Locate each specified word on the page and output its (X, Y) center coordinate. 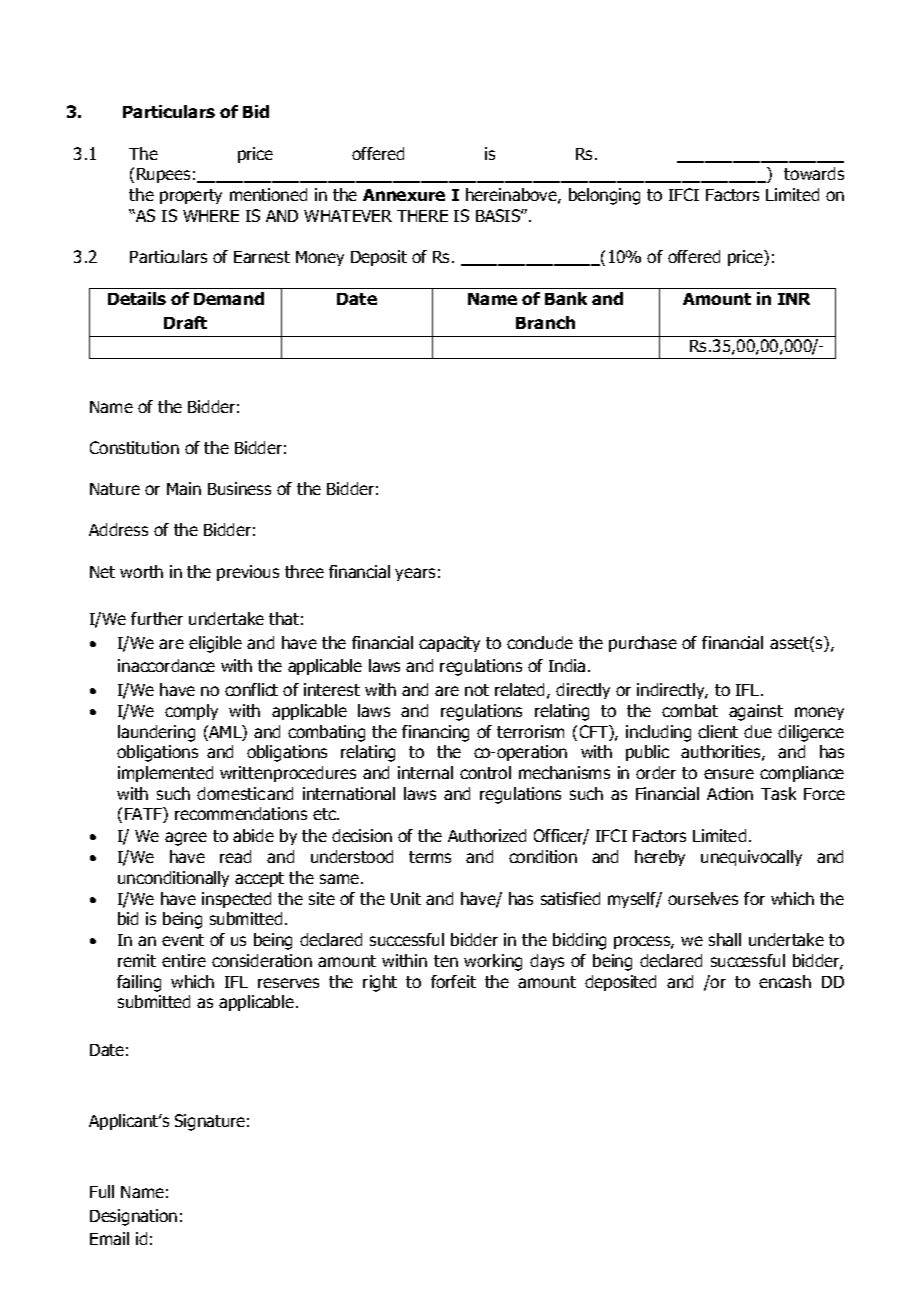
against (756, 712)
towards (814, 173)
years (415, 574)
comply (191, 712)
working (493, 962)
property (191, 196)
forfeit (453, 981)
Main (184, 488)
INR (794, 299)
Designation (133, 1217)
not (477, 690)
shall (725, 939)
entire (184, 960)
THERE (422, 216)
